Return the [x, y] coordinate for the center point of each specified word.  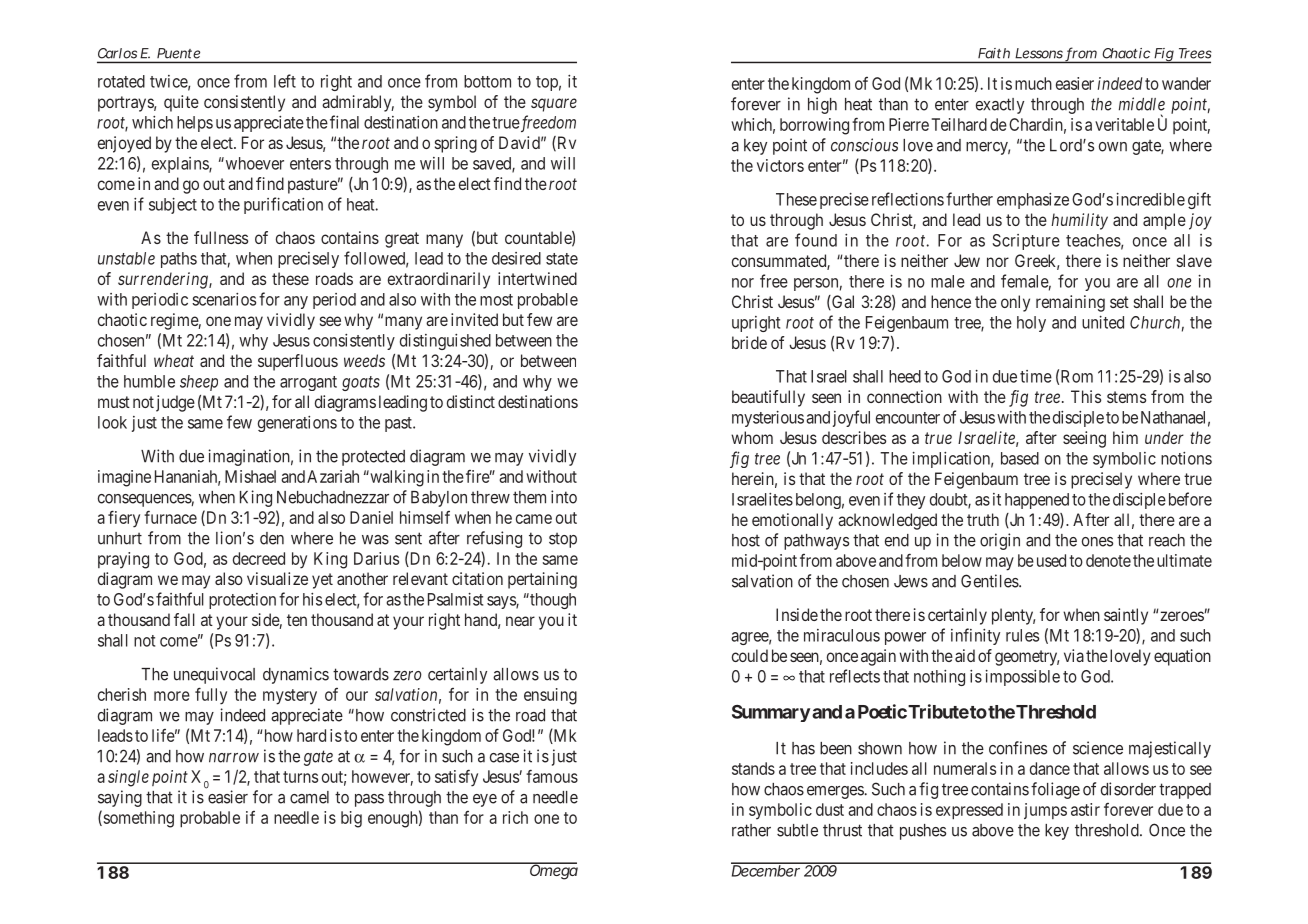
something [137, 819]
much [1033, 83]
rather [751, 830]
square [554, 105]
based [1020, 458]
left [285, 81]
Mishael [250, 476]
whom [752, 437]
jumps [1045, 811]
